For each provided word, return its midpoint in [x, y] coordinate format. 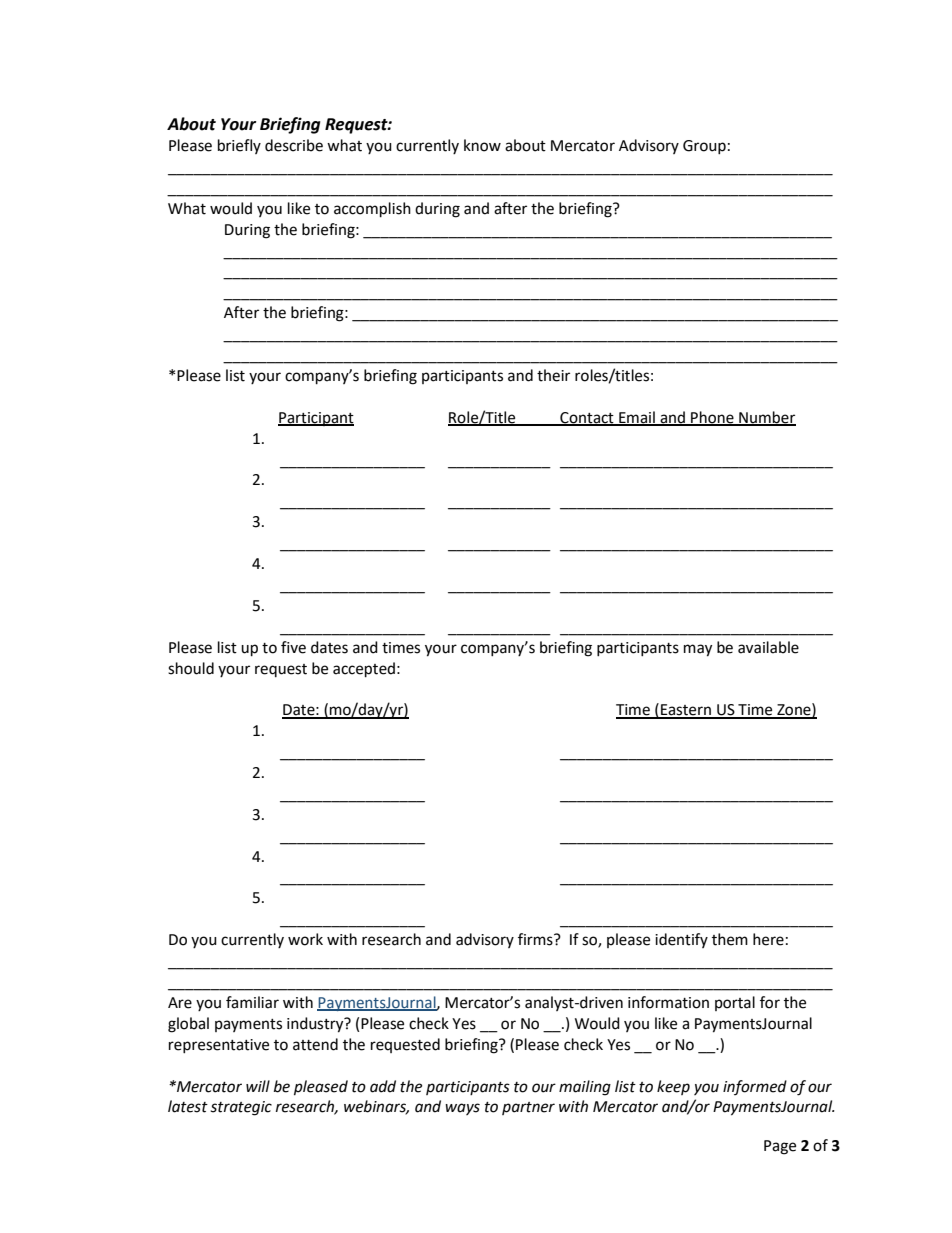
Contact [587, 418]
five [293, 647]
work [305, 939]
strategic [241, 1108]
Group [704, 147]
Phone [712, 418]
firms [536, 939]
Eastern [686, 711]
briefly [239, 146]
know [482, 145]
